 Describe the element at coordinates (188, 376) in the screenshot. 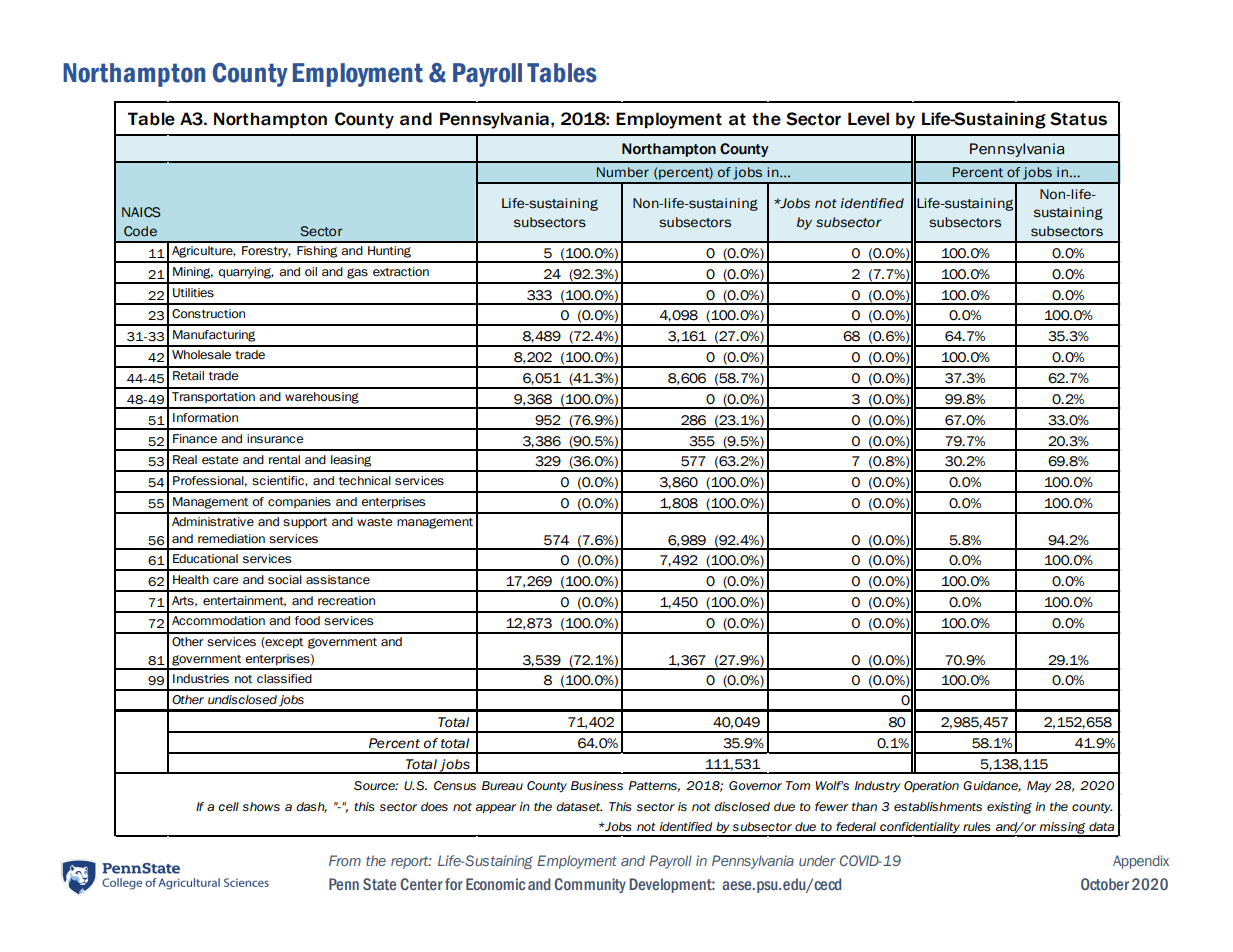

I see `Retail` at that location.
